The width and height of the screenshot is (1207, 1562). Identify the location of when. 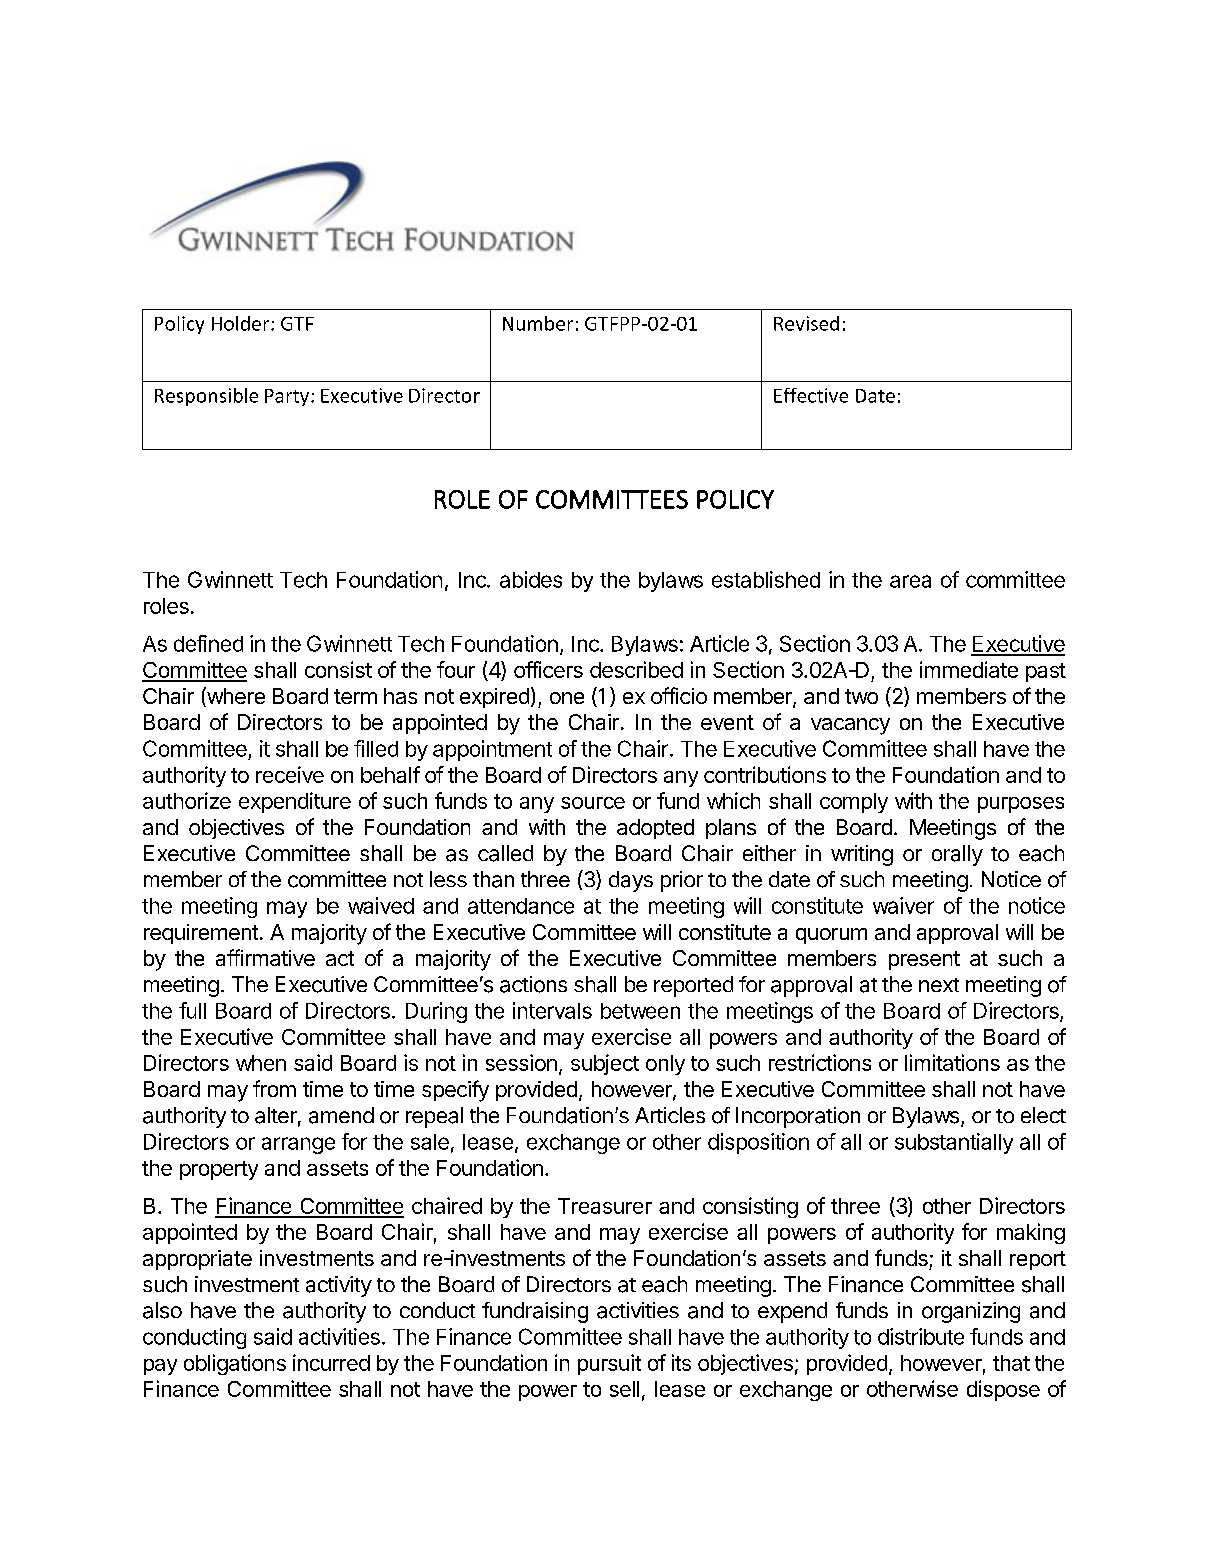
(261, 1063).
